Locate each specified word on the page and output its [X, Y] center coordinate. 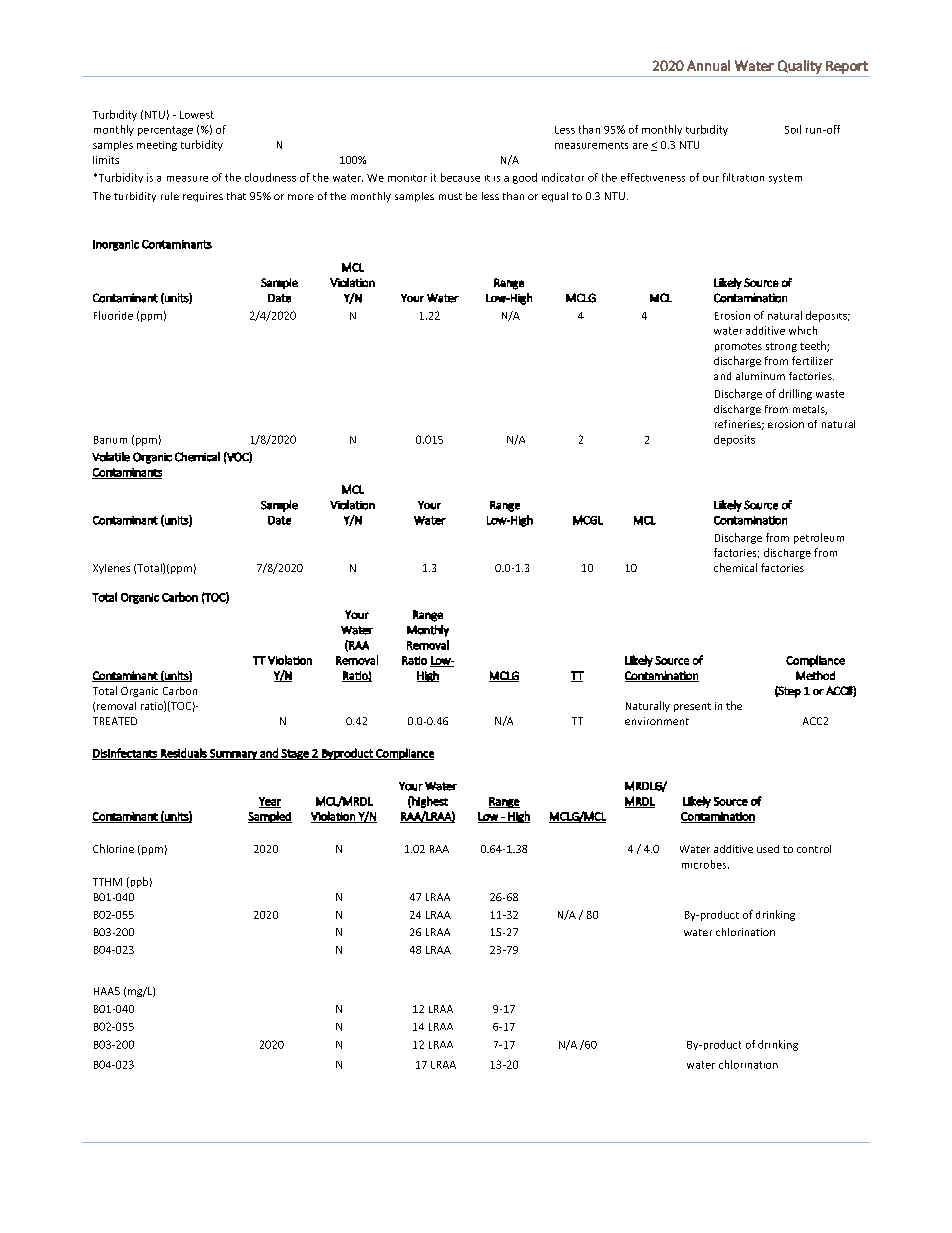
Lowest [197, 115]
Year [270, 802]
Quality [800, 67]
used [768, 849]
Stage [295, 754]
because [460, 177]
